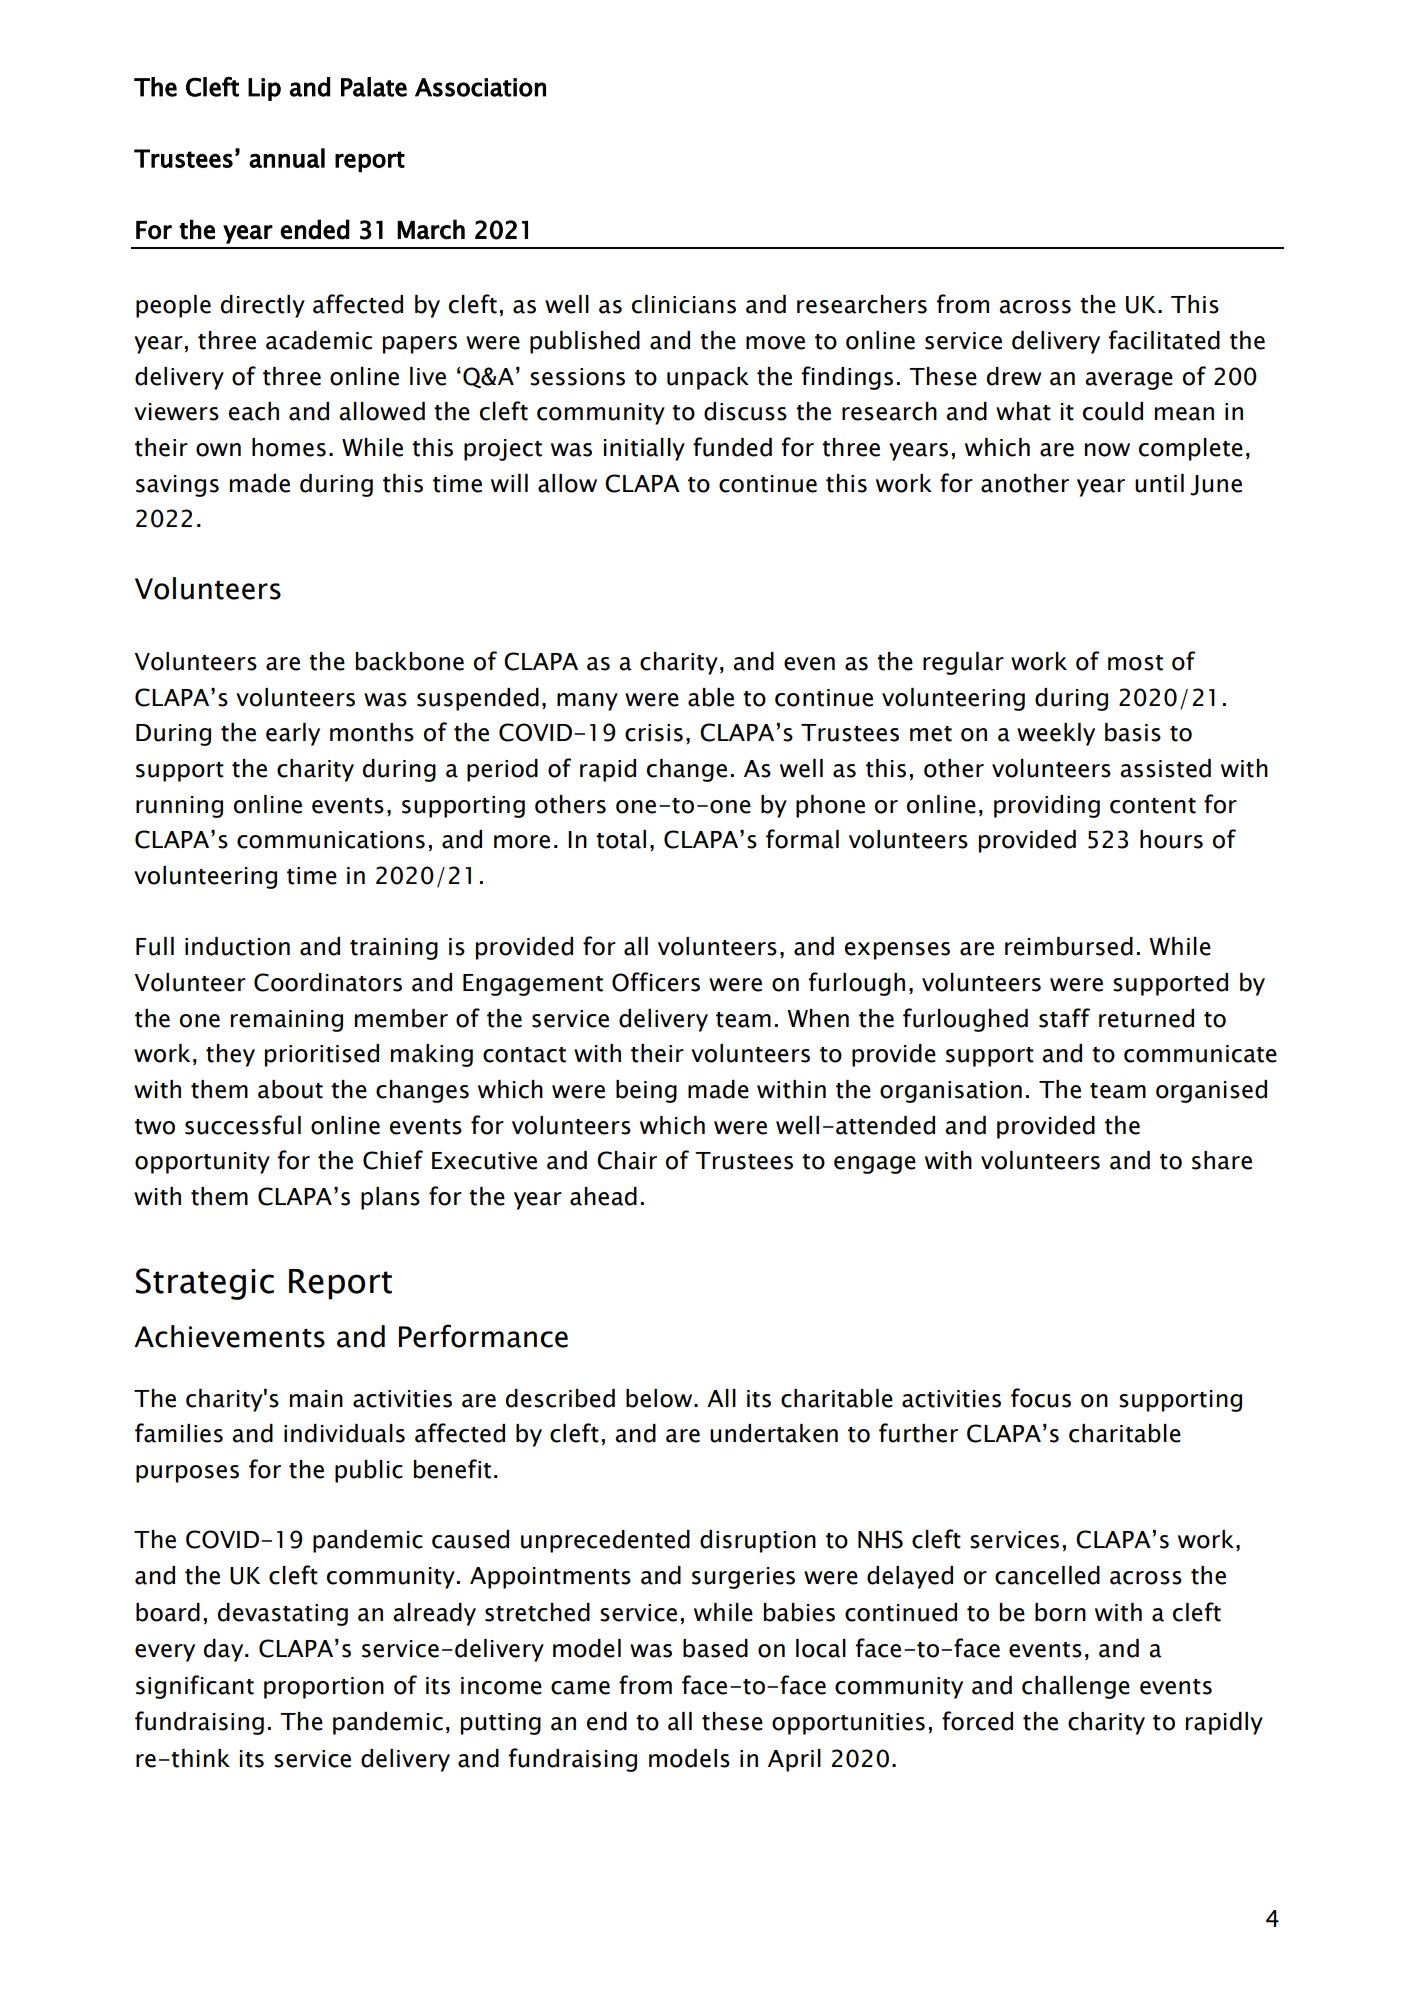 The width and height of the screenshot is (1415, 2001). Describe the element at coordinates (324, 1688) in the screenshot. I see `proportion` at that location.
